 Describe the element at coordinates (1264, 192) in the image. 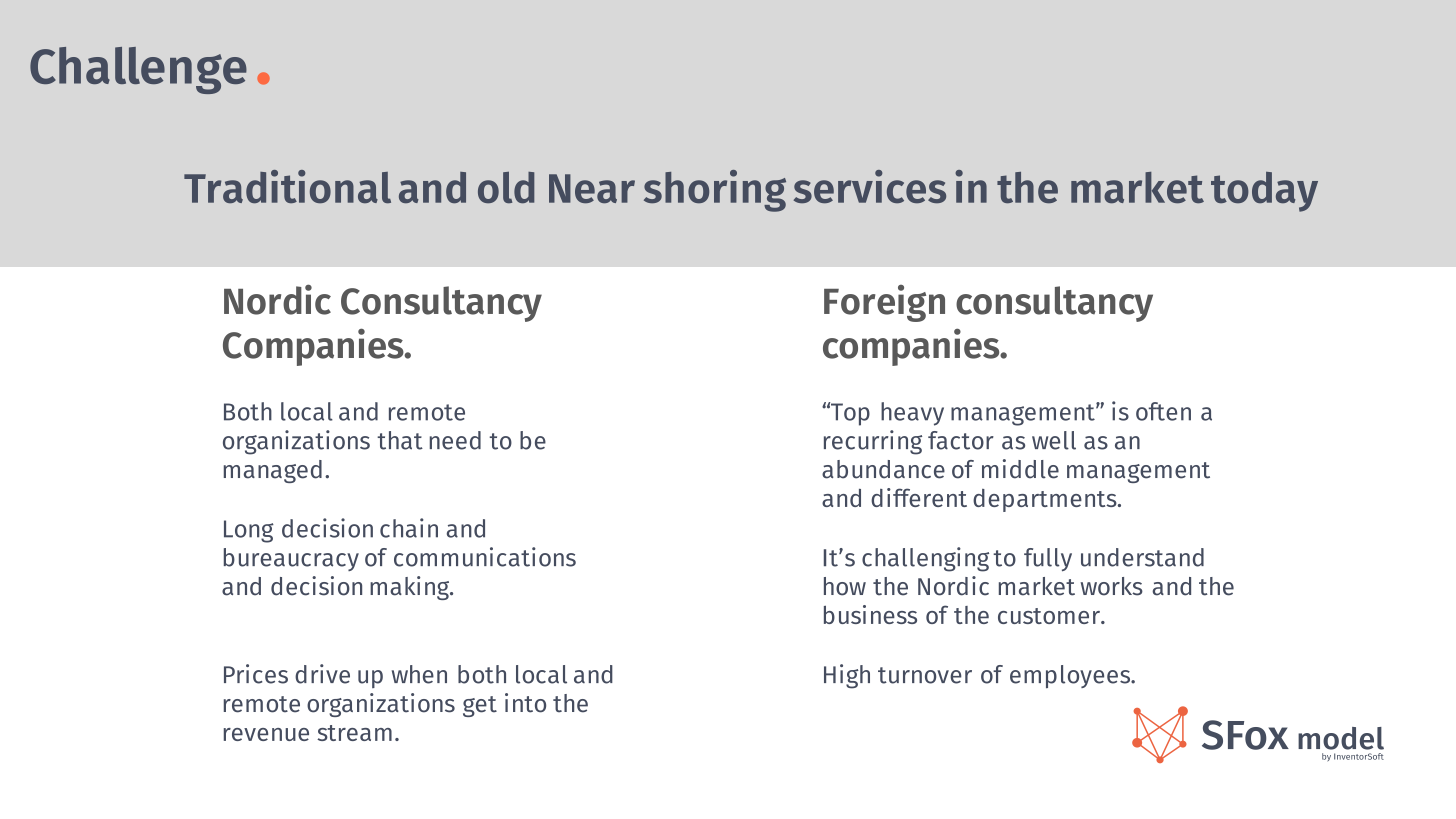

I see `today` at that location.
